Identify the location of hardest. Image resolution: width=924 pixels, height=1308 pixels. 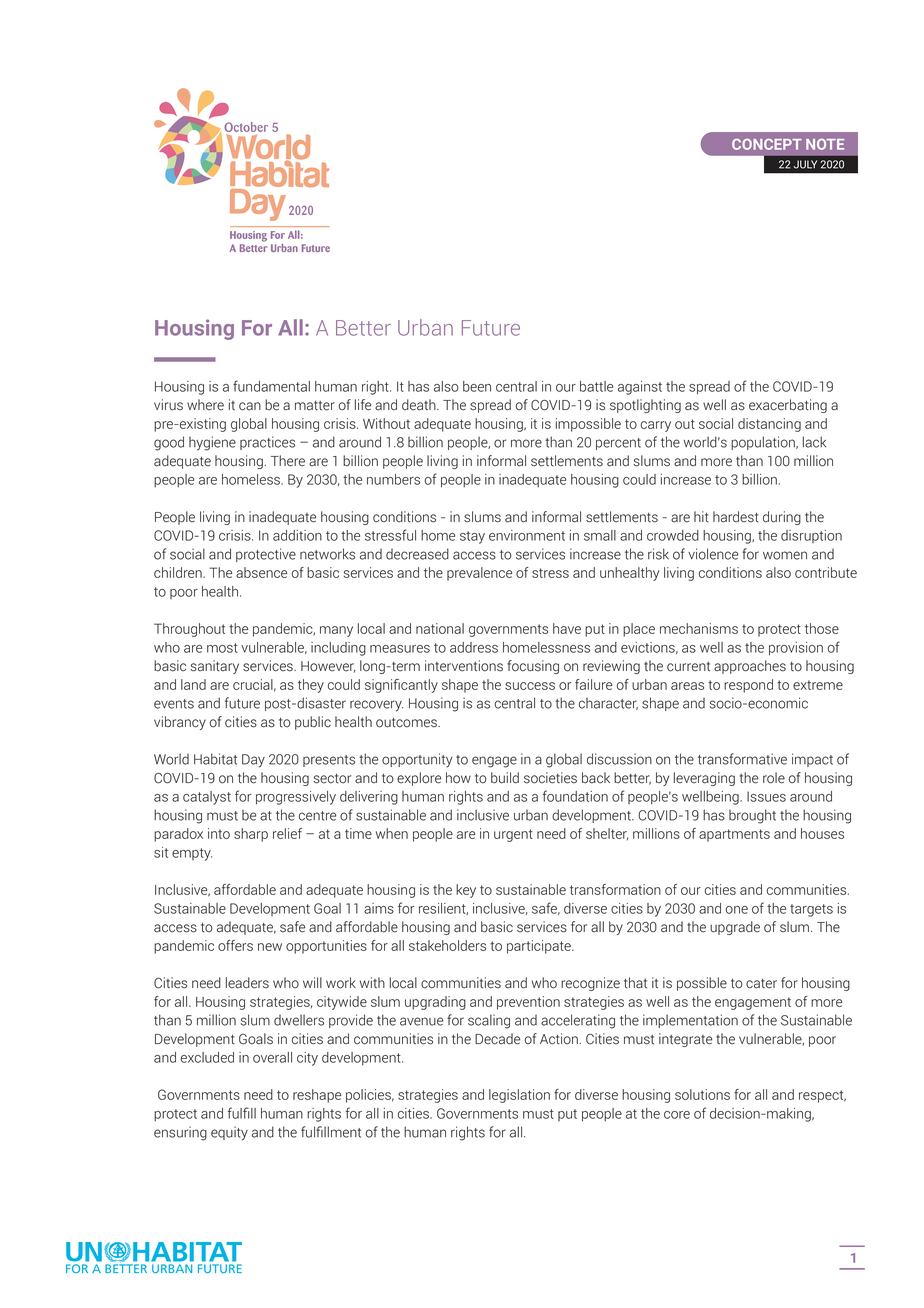
(736, 517).
